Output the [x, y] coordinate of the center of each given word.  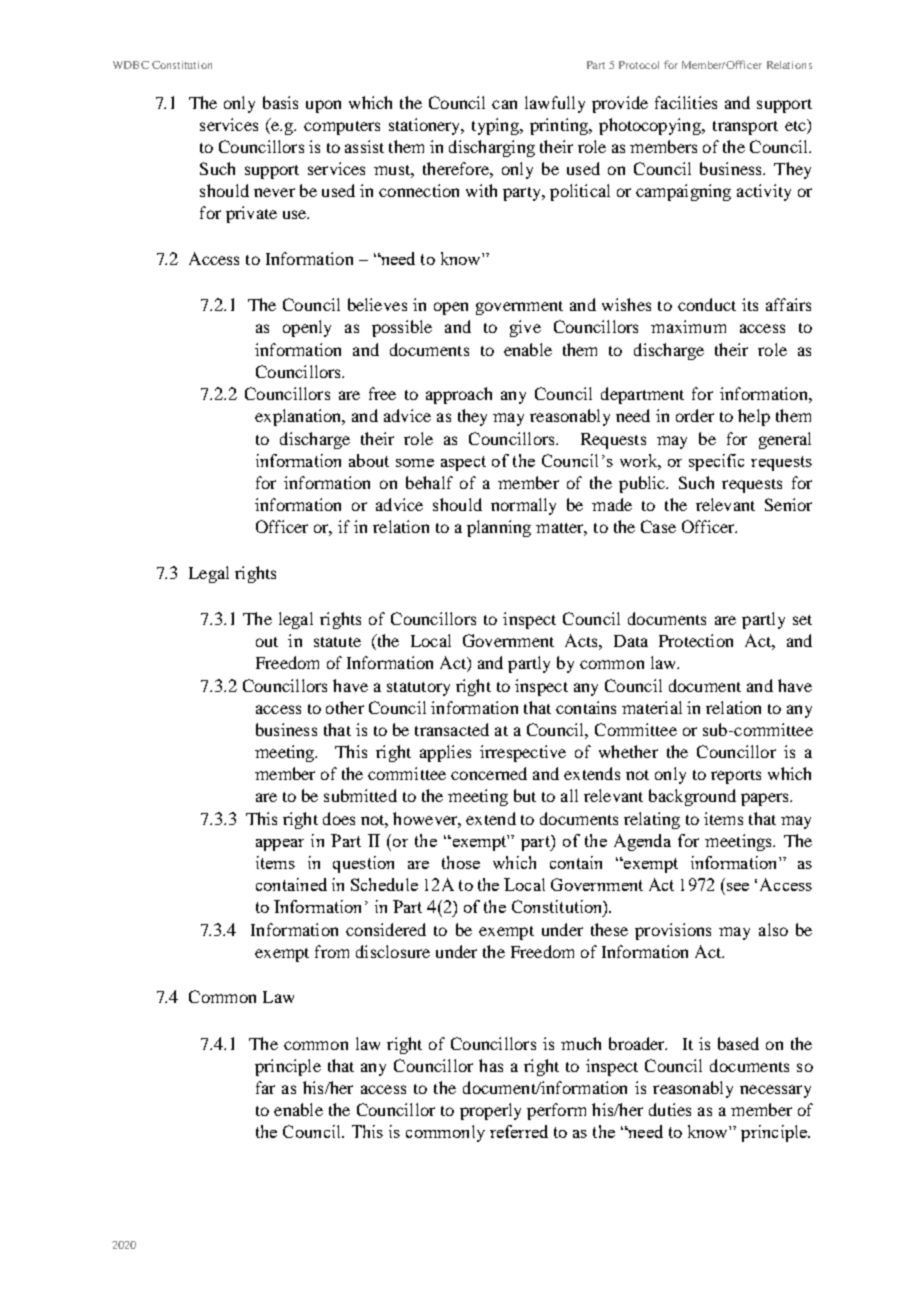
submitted [360, 795]
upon [323, 106]
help [754, 417]
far [265, 1087]
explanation [299, 417]
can [504, 104]
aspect [463, 463]
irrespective [523, 753]
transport [745, 128]
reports [736, 777]
